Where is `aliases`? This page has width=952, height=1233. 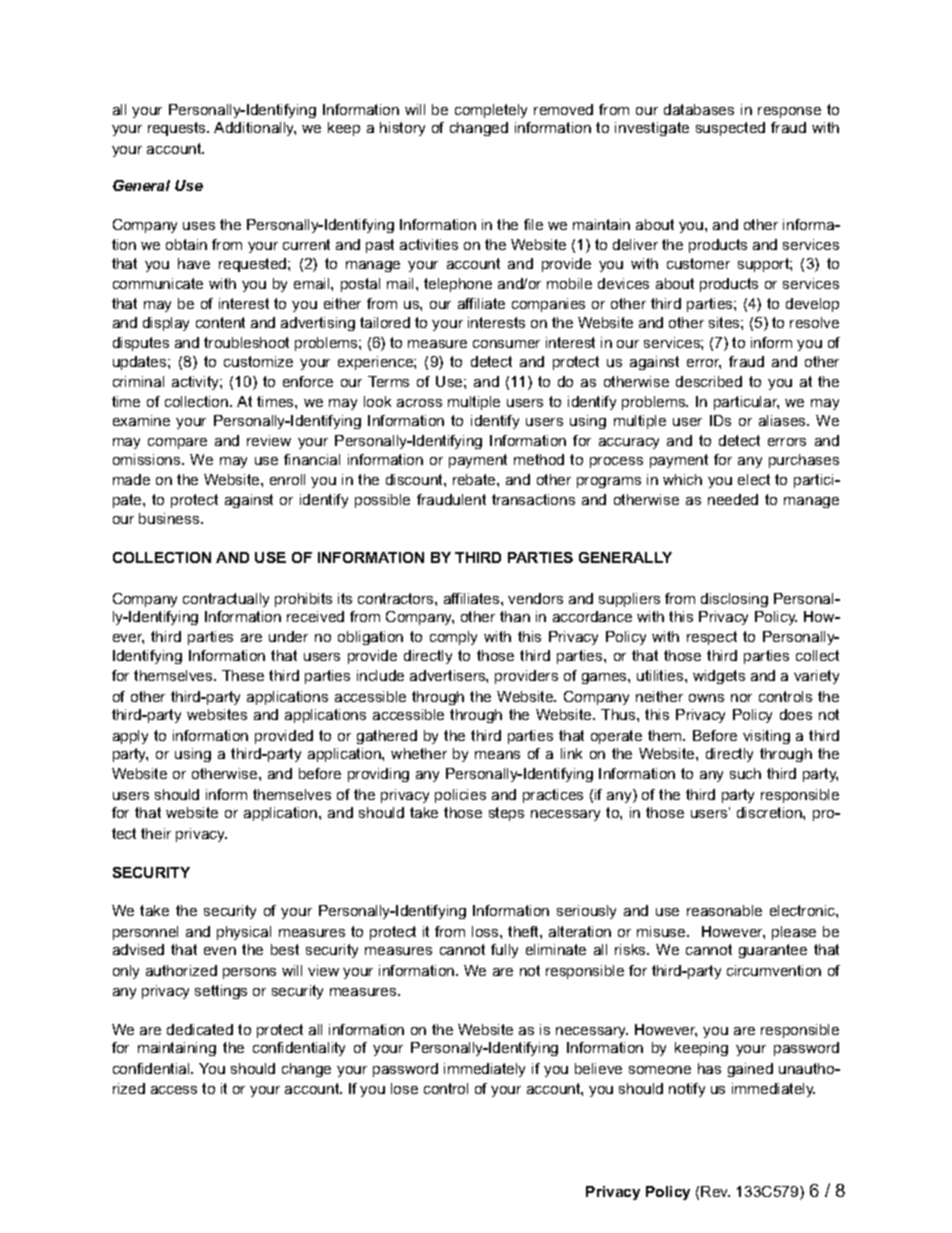
aliases is located at coordinates (784, 420).
